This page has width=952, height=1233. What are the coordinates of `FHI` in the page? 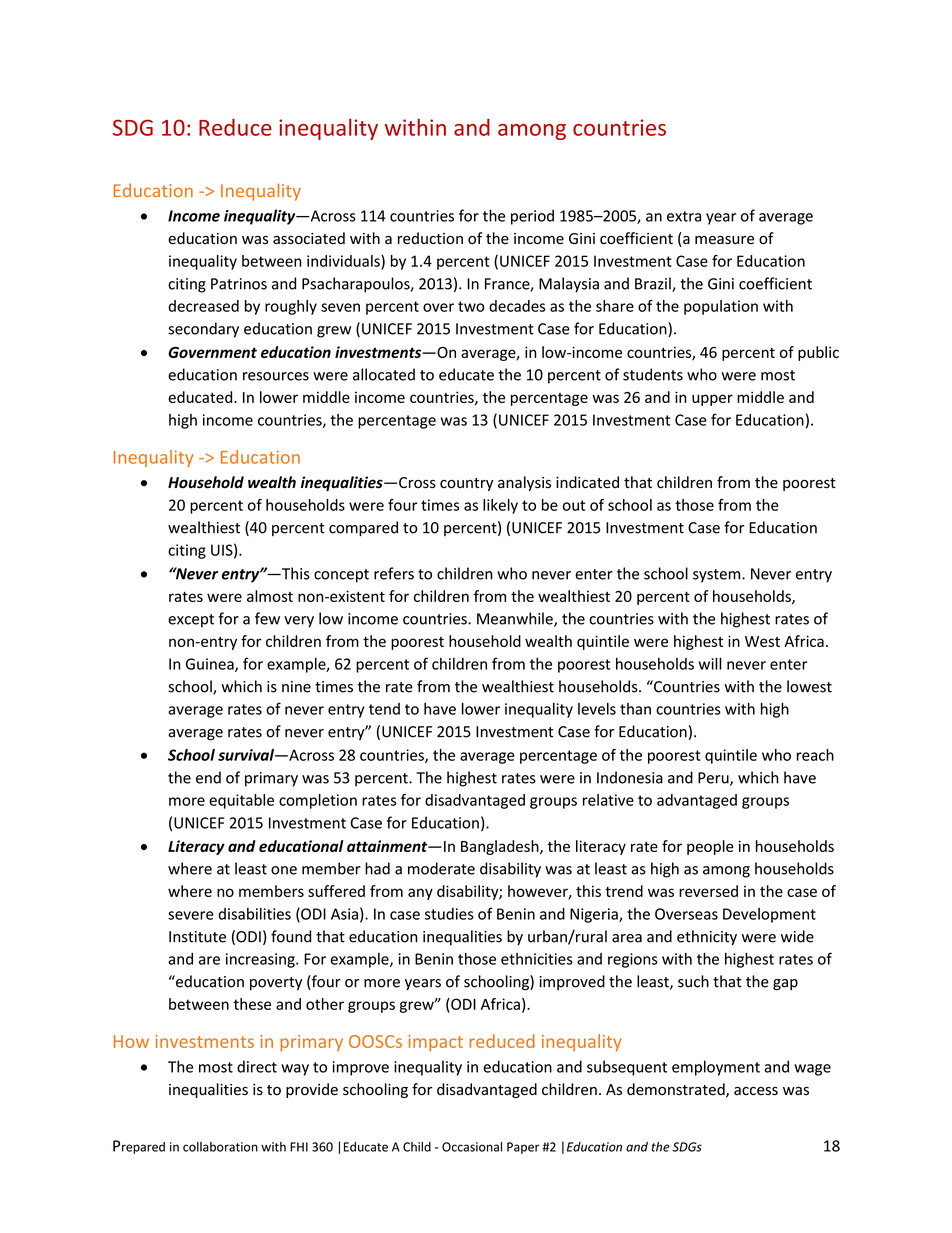 It's located at (299, 1147).
